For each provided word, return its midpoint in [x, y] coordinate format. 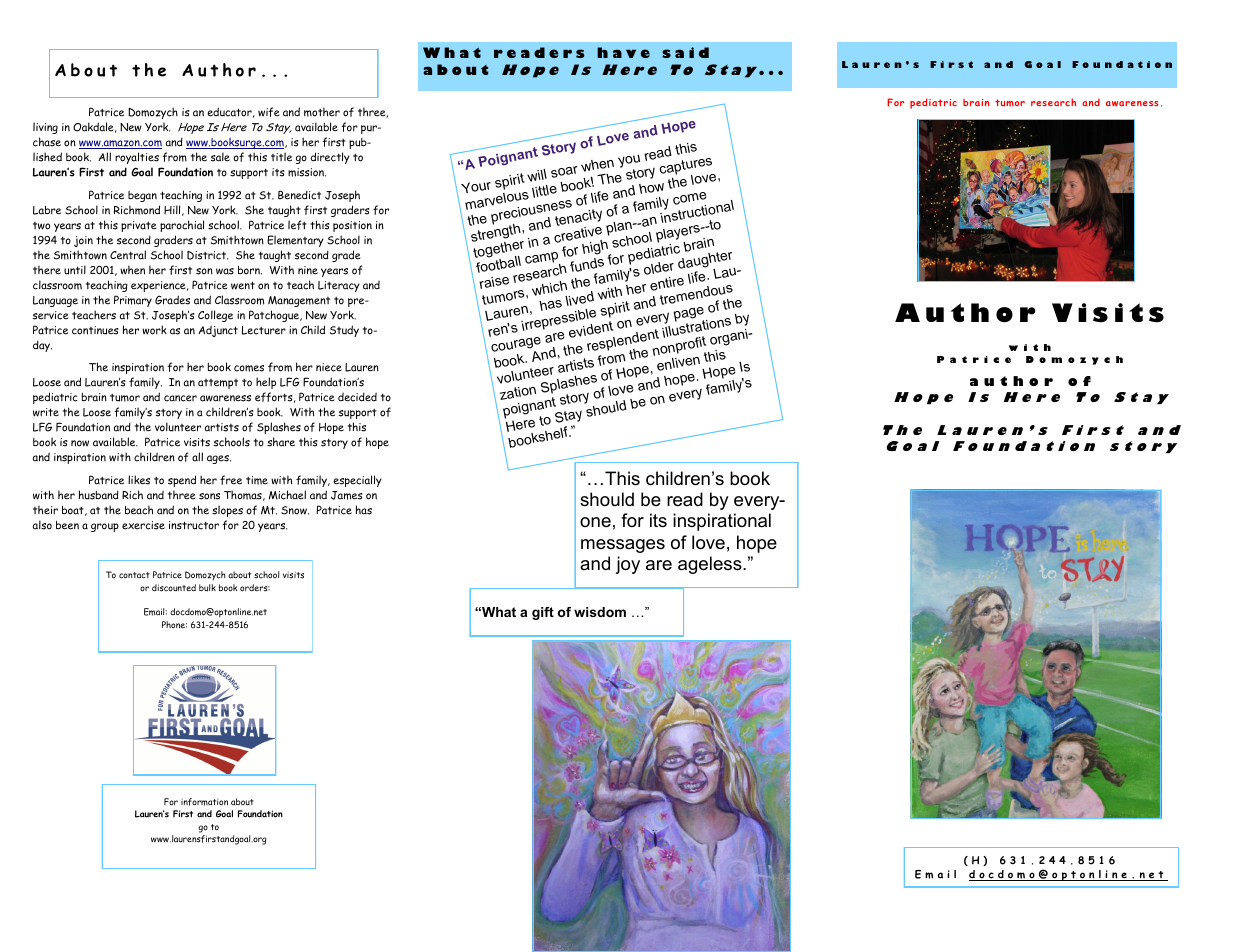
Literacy [339, 286]
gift [543, 613]
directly [330, 158]
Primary [133, 301]
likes [139, 480]
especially [357, 481]
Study [344, 331]
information [204, 802]
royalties [137, 158]
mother [322, 112]
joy [627, 565]
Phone [174, 624]
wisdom [600, 612]
